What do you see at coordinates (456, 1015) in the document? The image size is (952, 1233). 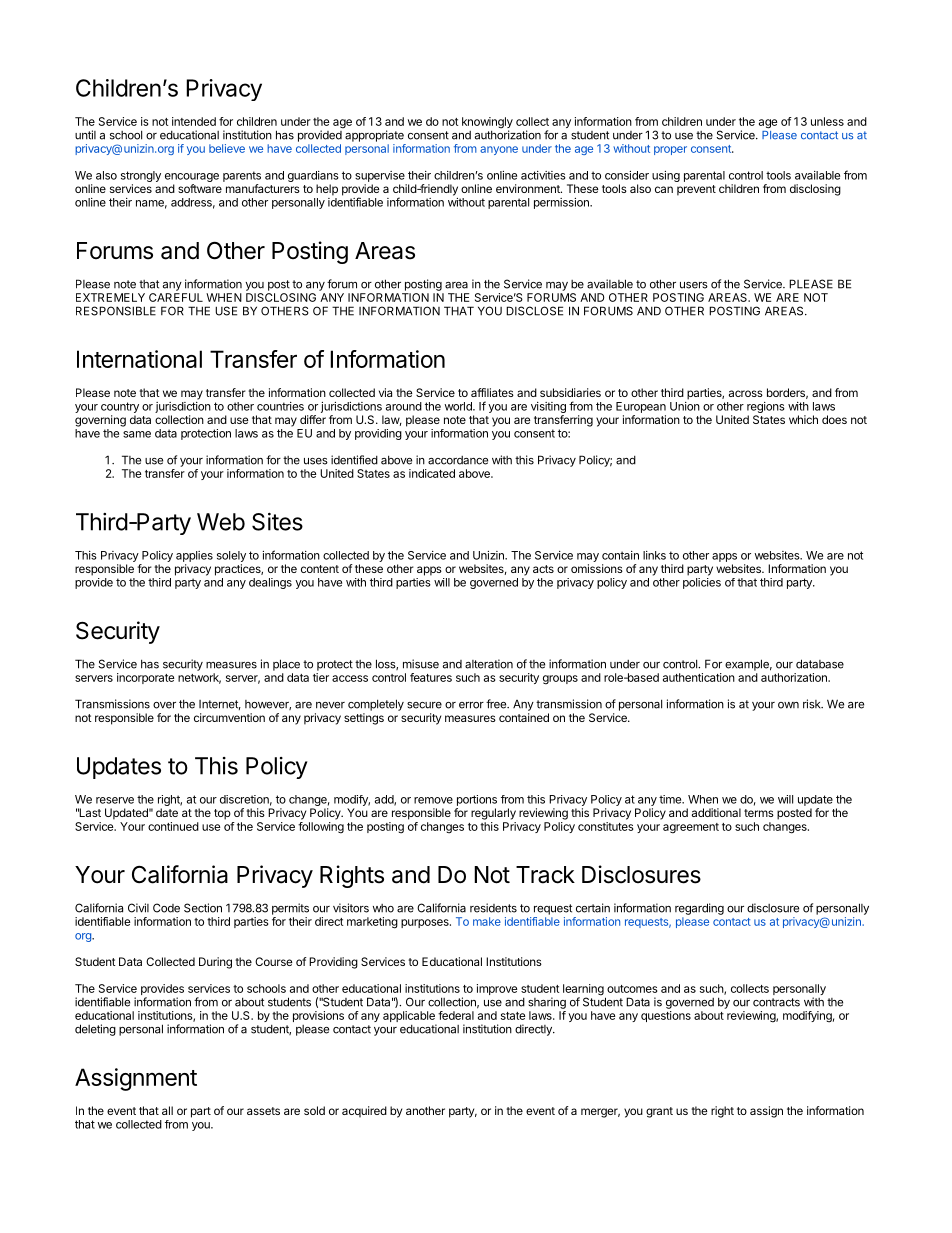 I see `federal` at bounding box center [456, 1015].
